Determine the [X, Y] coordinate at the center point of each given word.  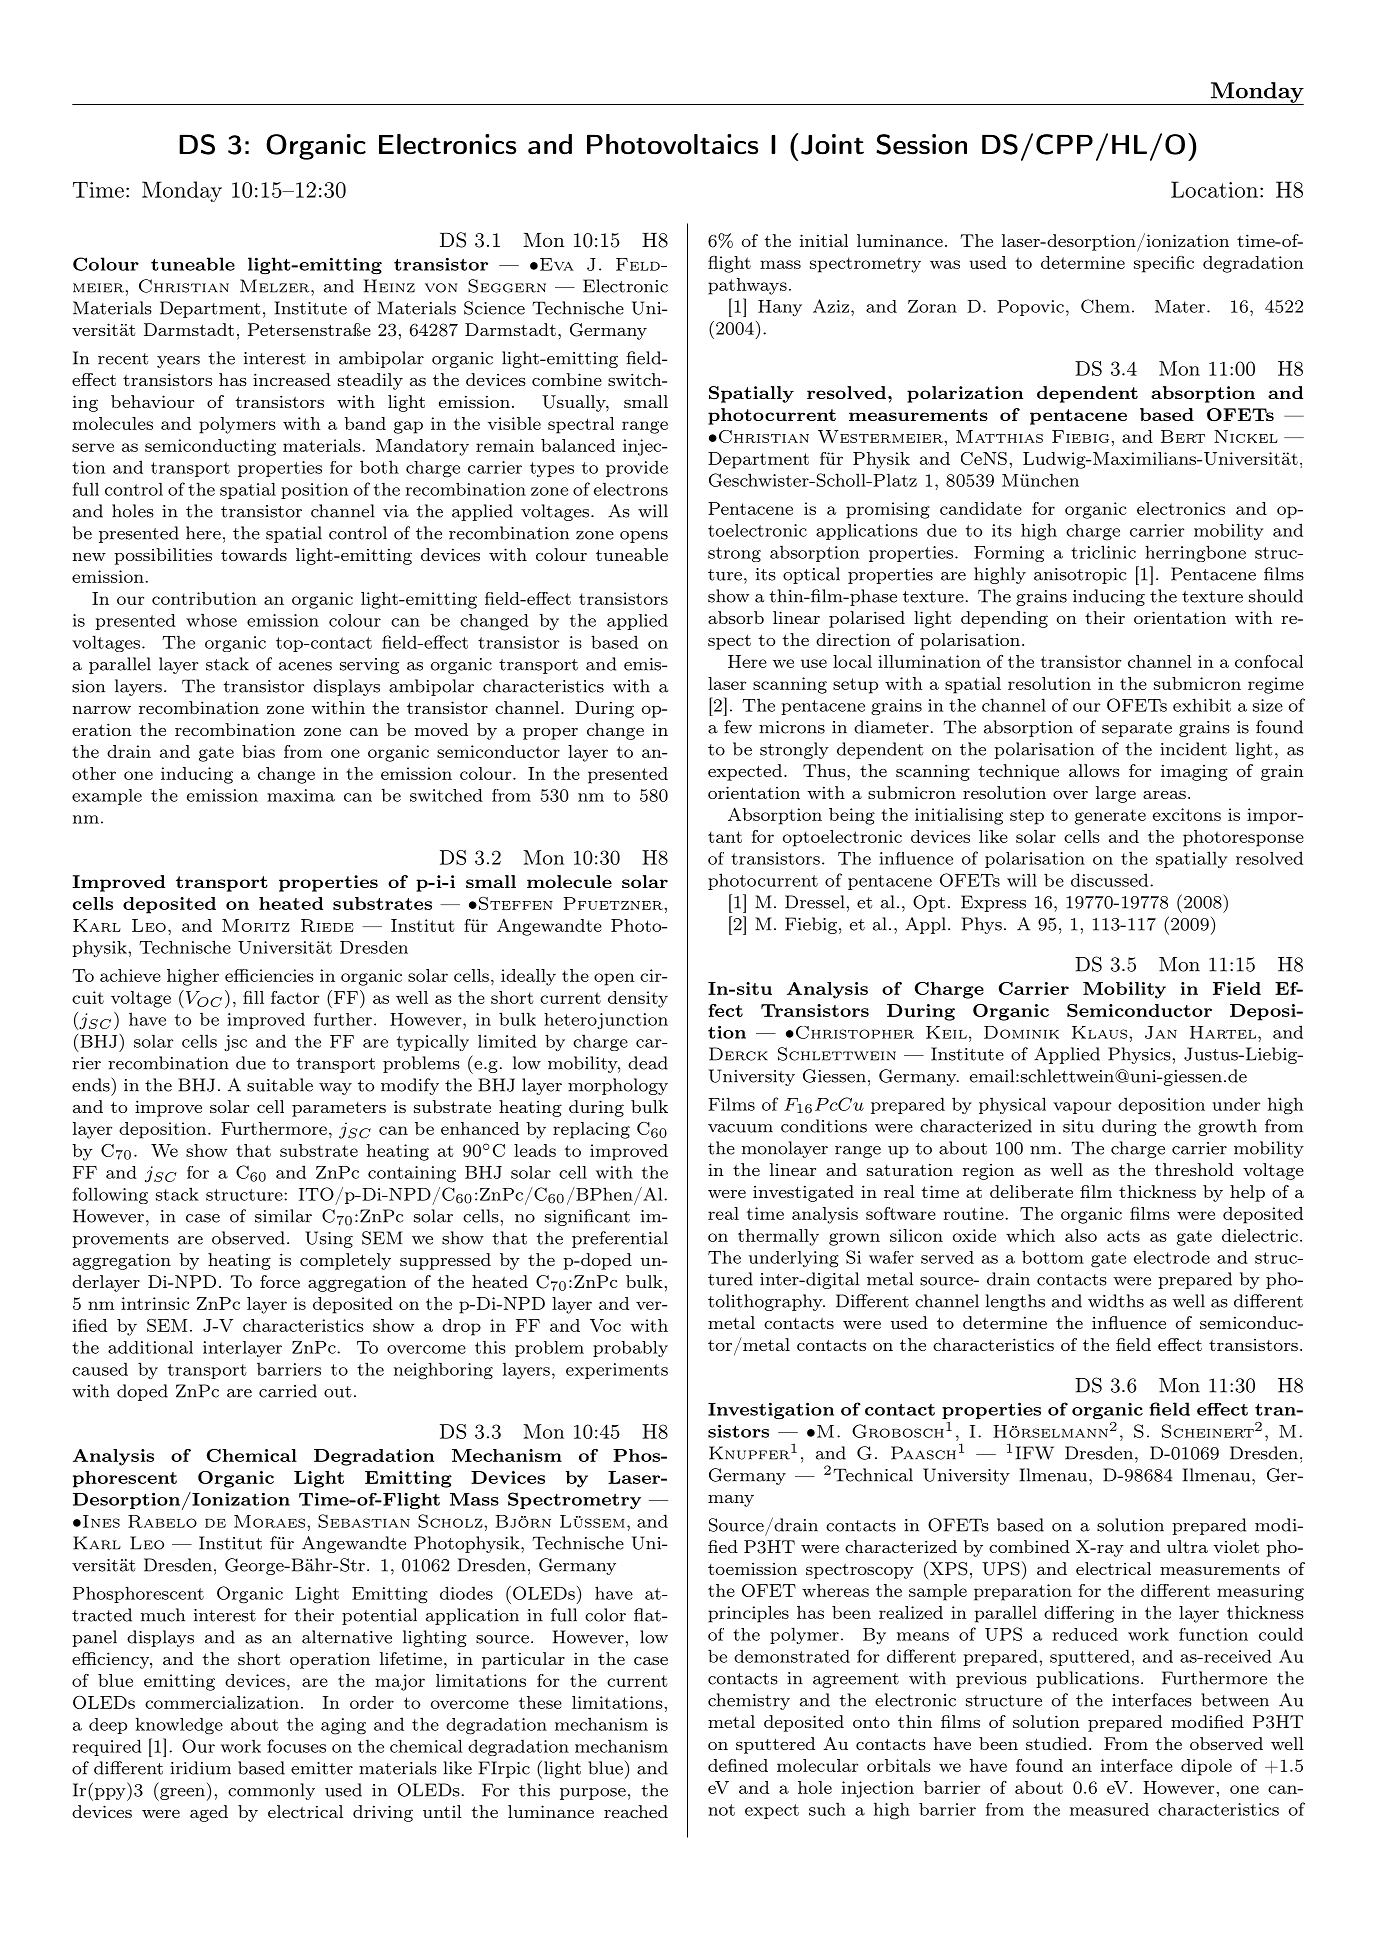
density [638, 999]
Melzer [276, 286]
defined [738, 1765]
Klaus [1099, 1032]
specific [1164, 264]
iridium [200, 1768]
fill [253, 997]
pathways [747, 286]
